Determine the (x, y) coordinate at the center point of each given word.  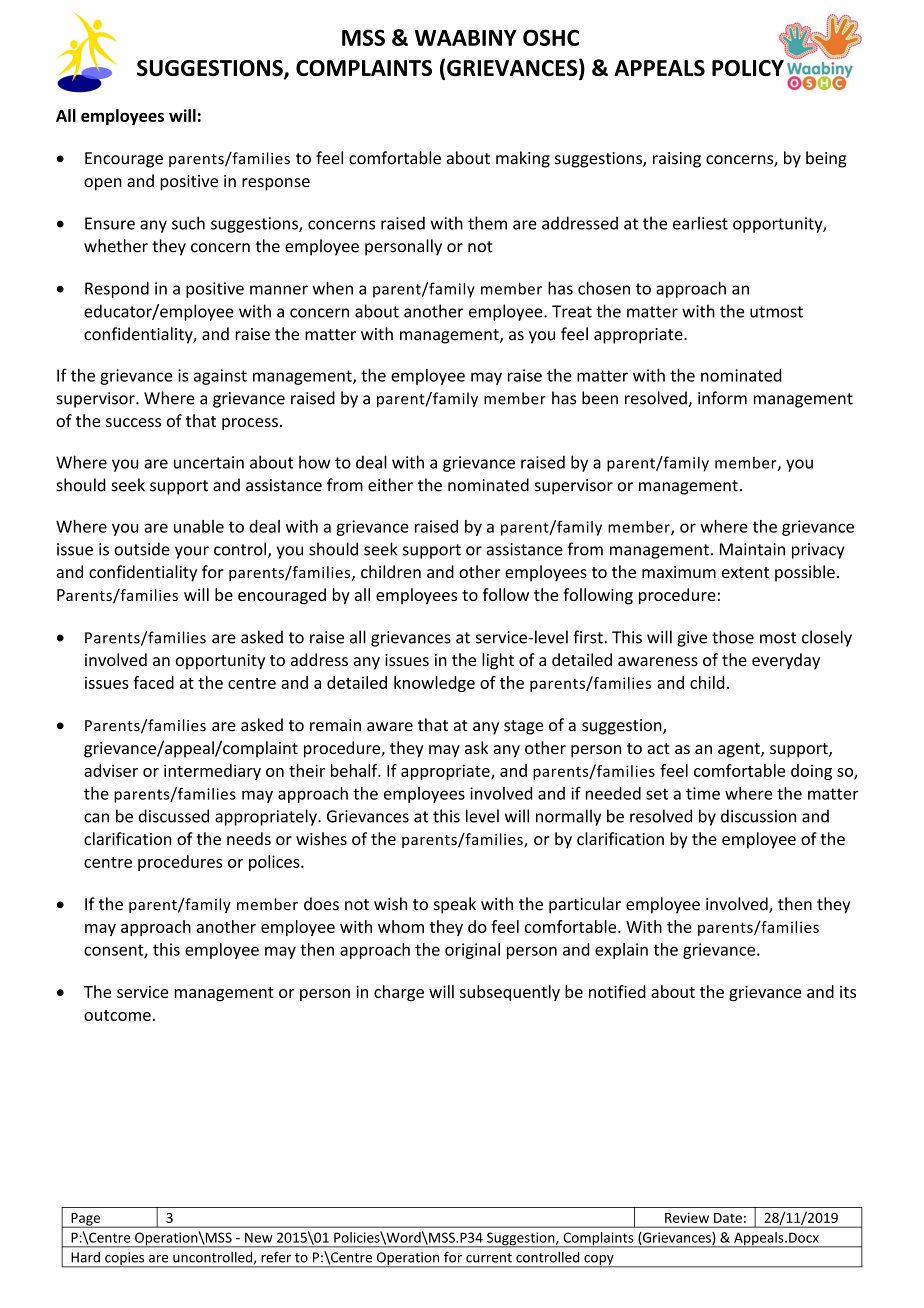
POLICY (748, 68)
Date (728, 1218)
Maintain (752, 549)
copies (125, 1259)
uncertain (209, 462)
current (489, 1258)
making (523, 159)
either (390, 485)
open (103, 184)
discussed (174, 816)
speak (455, 905)
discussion (758, 816)
